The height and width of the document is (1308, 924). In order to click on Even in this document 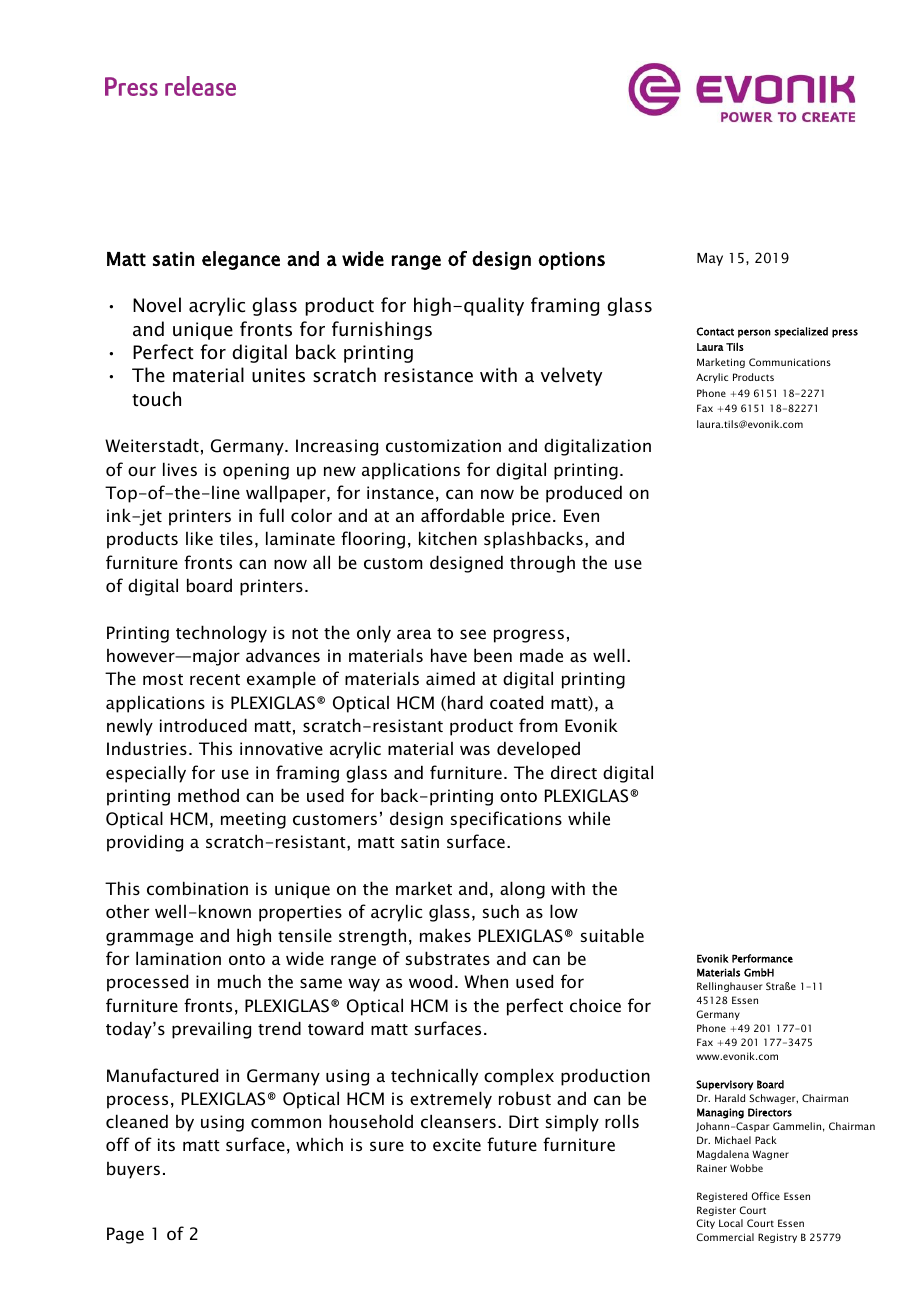, I will do `click(581, 515)`.
